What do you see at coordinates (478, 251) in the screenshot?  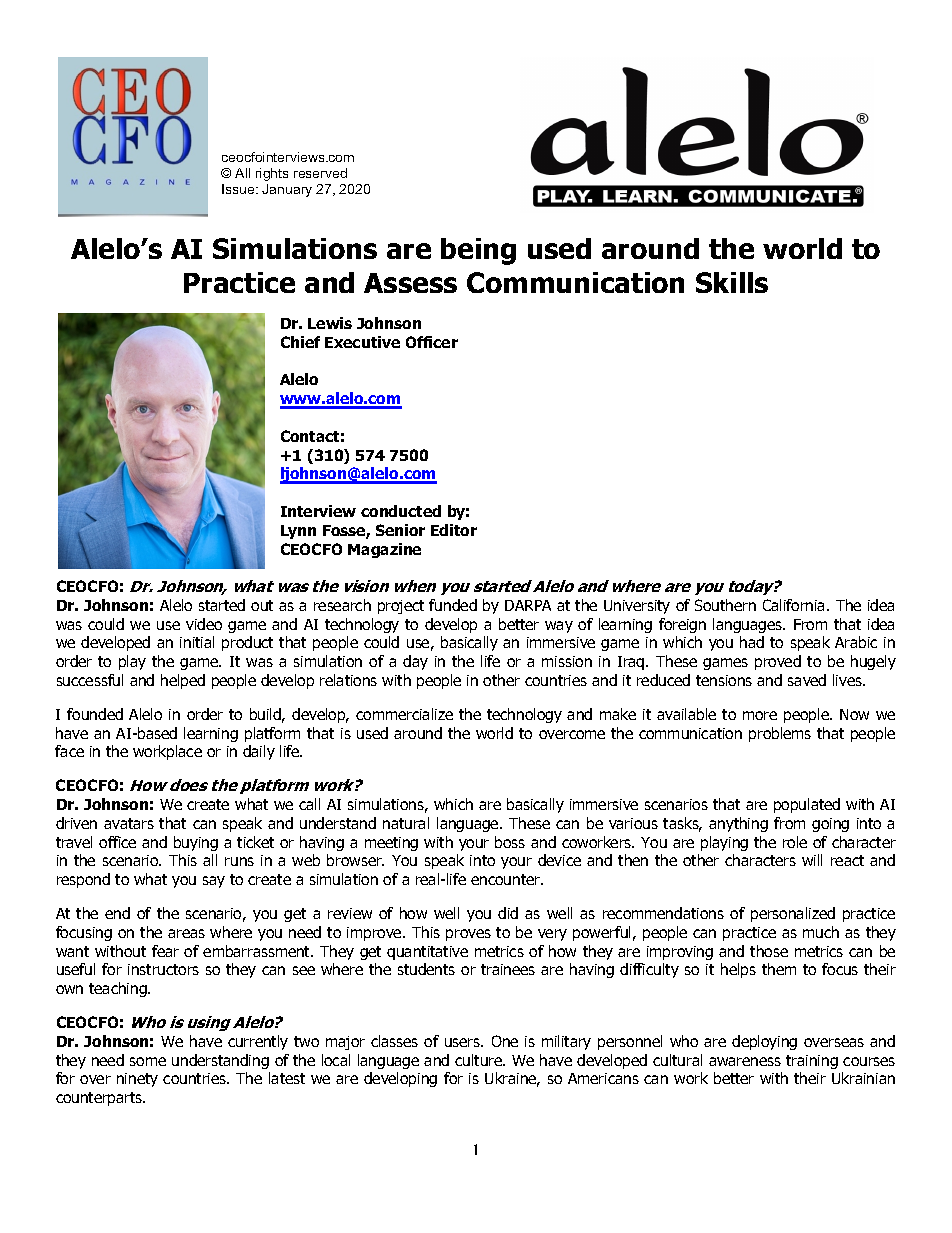 I see `being` at bounding box center [478, 251].
